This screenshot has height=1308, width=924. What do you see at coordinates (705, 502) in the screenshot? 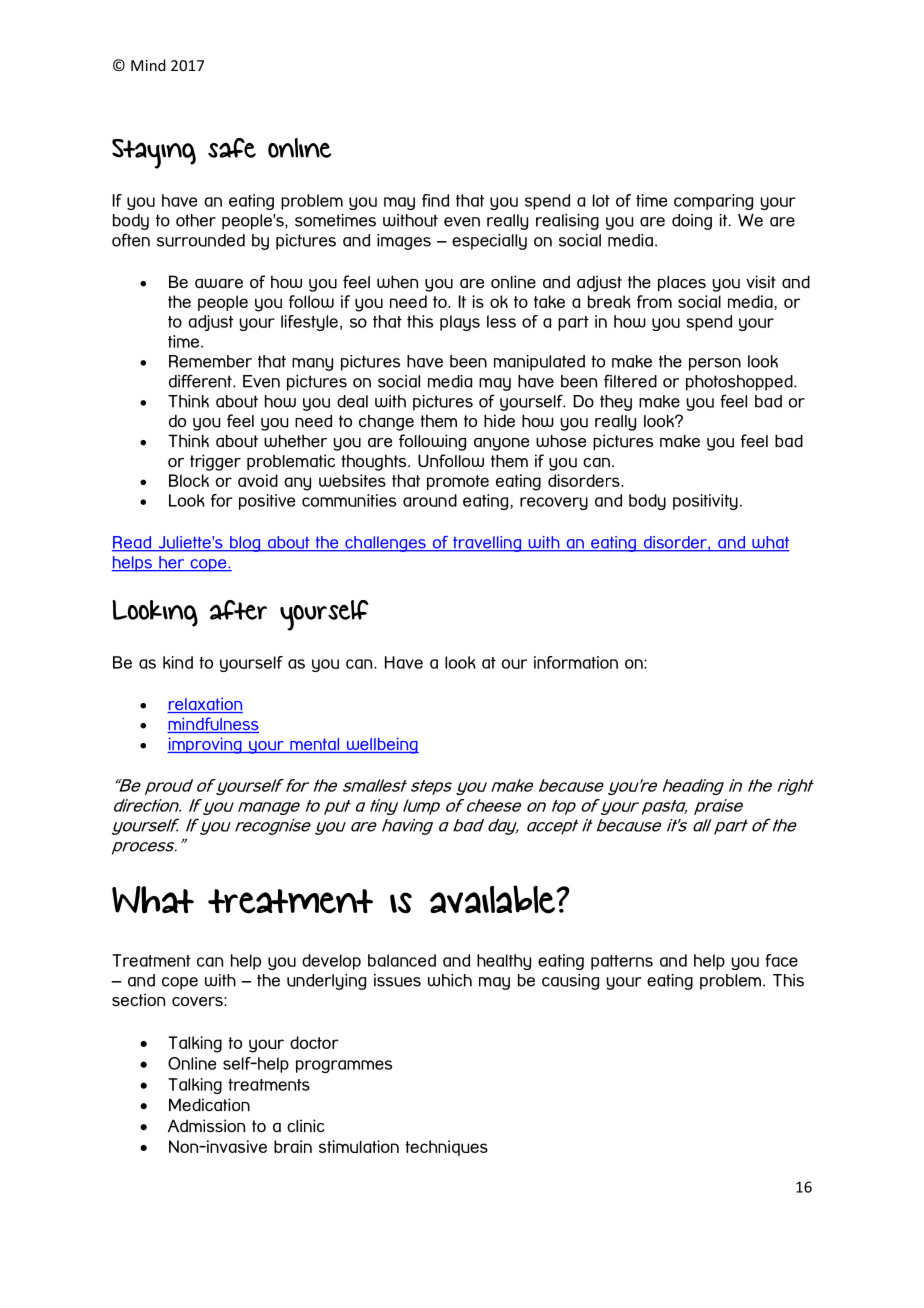
I see `positivity` at bounding box center [705, 502].
